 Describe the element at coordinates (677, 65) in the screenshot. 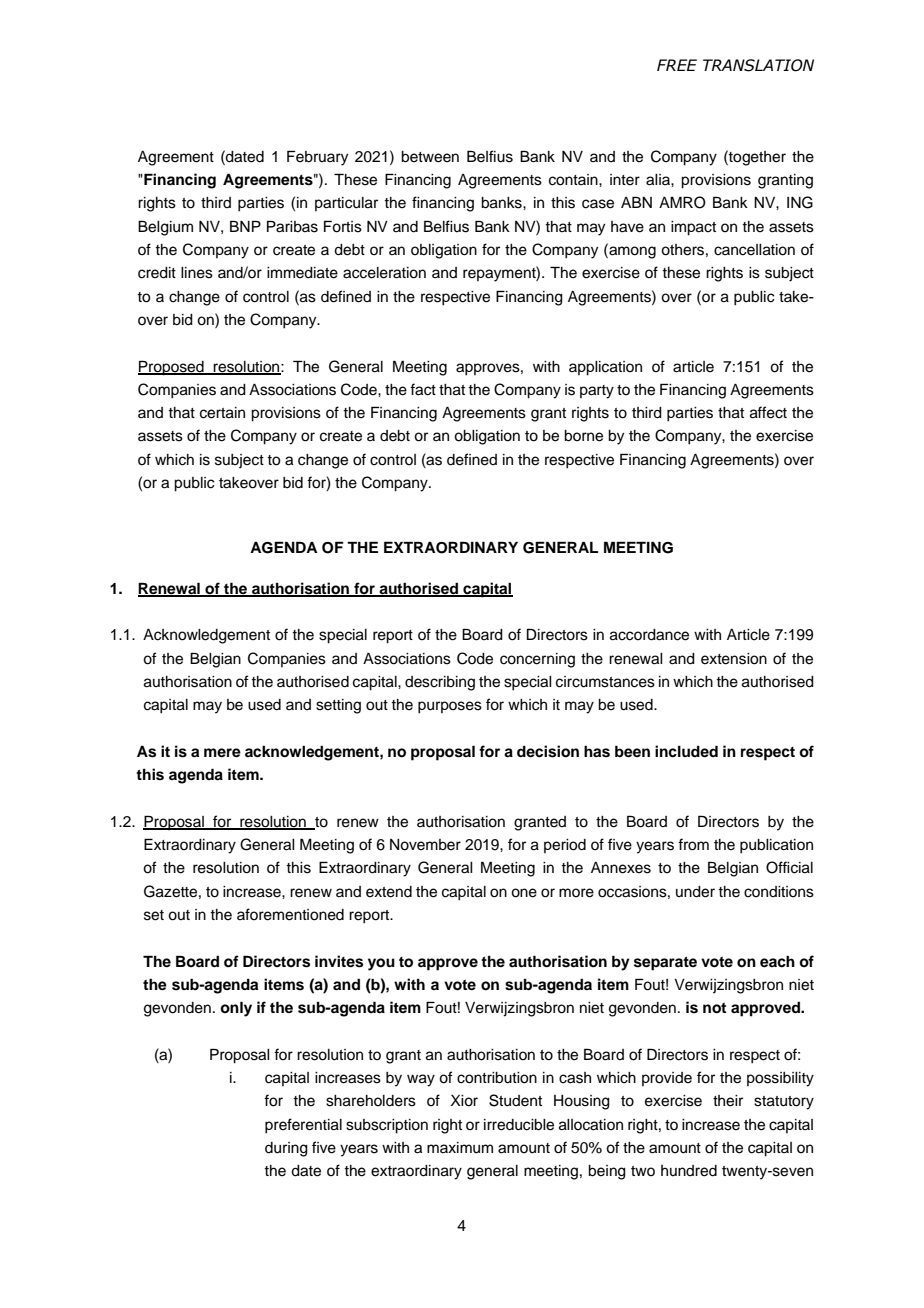

I see `FREE` at that location.
